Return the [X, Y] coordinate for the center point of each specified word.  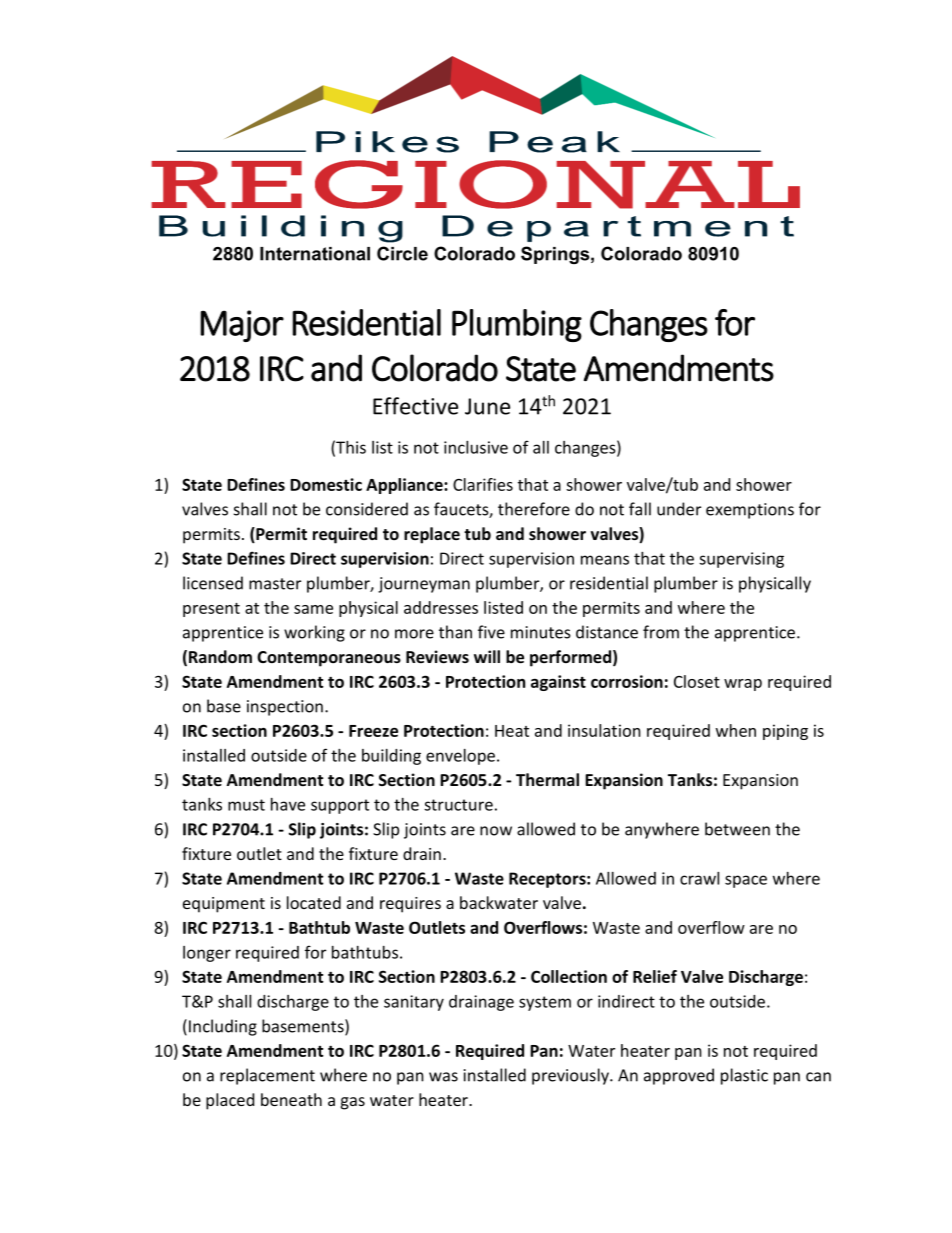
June [487, 406]
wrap [743, 685]
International [315, 254]
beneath [291, 1099]
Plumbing [517, 325]
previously [571, 1076]
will [487, 656]
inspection [285, 708]
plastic [744, 1076]
